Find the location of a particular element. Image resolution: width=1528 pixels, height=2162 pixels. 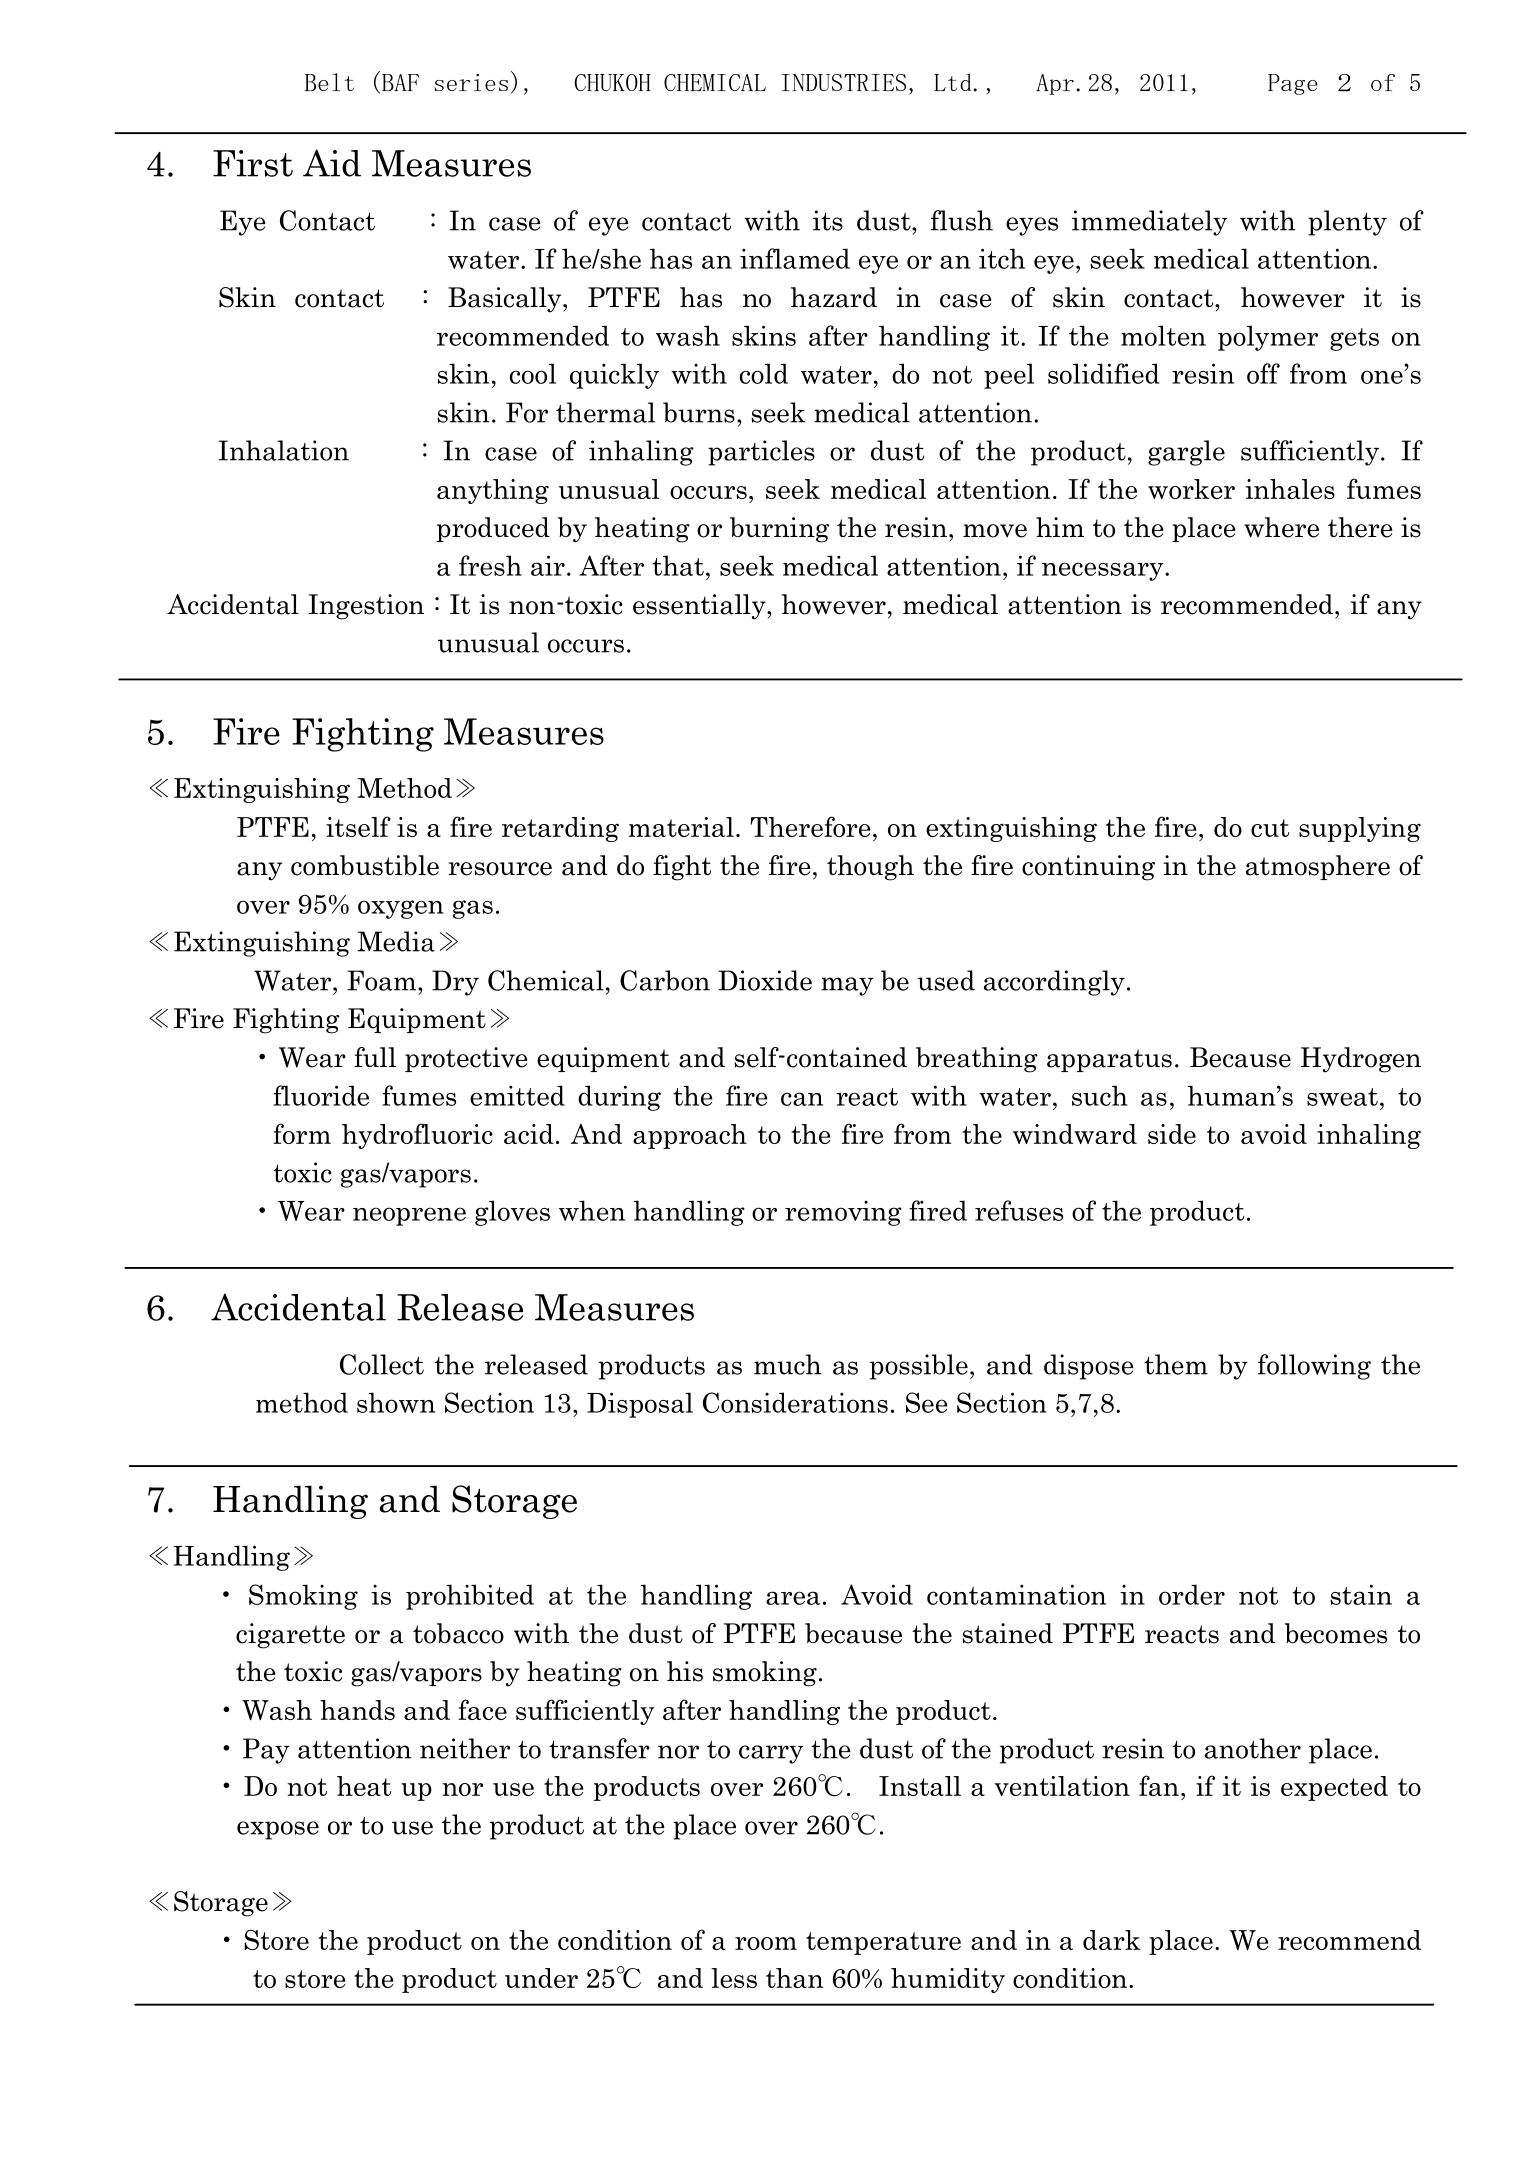

dark is located at coordinates (1112, 1940).
